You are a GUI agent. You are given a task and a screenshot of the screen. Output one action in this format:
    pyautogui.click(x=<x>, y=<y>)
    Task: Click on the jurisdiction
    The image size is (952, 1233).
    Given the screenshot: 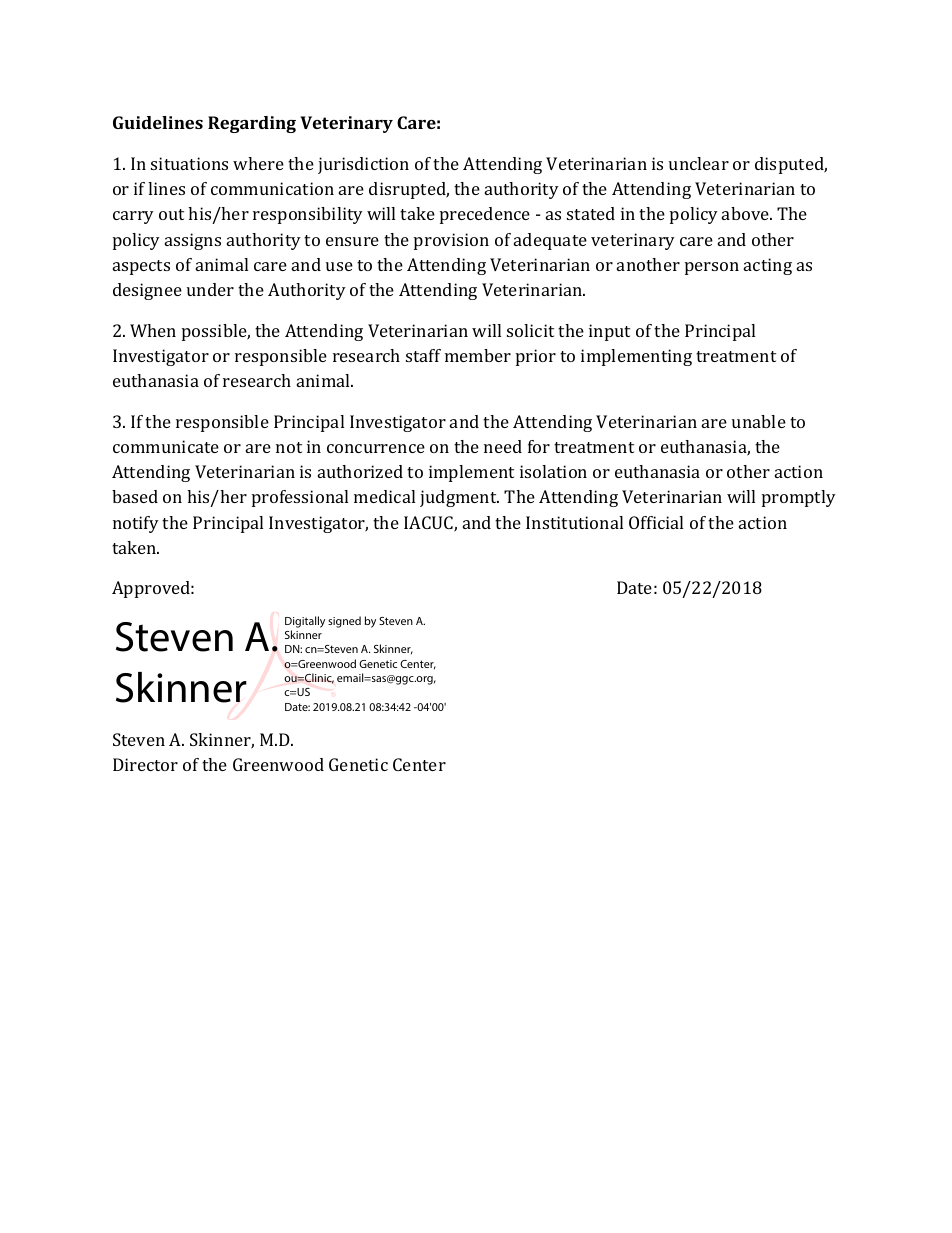 What is the action you would take?
    pyautogui.click(x=363, y=165)
